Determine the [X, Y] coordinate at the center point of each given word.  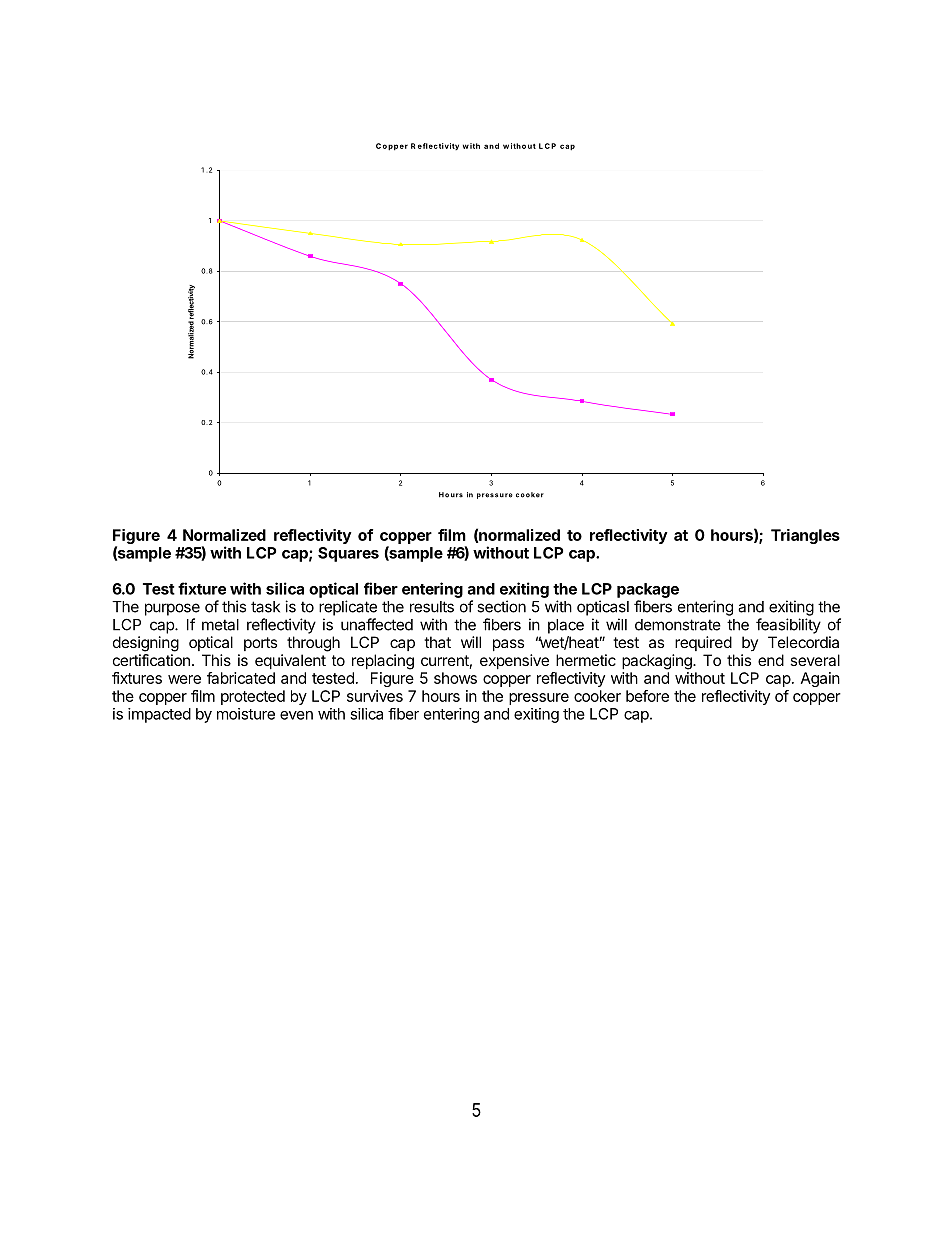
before [647, 696]
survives [375, 696]
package [648, 590]
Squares [348, 554]
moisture [246, 714]
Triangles [805, 536]
